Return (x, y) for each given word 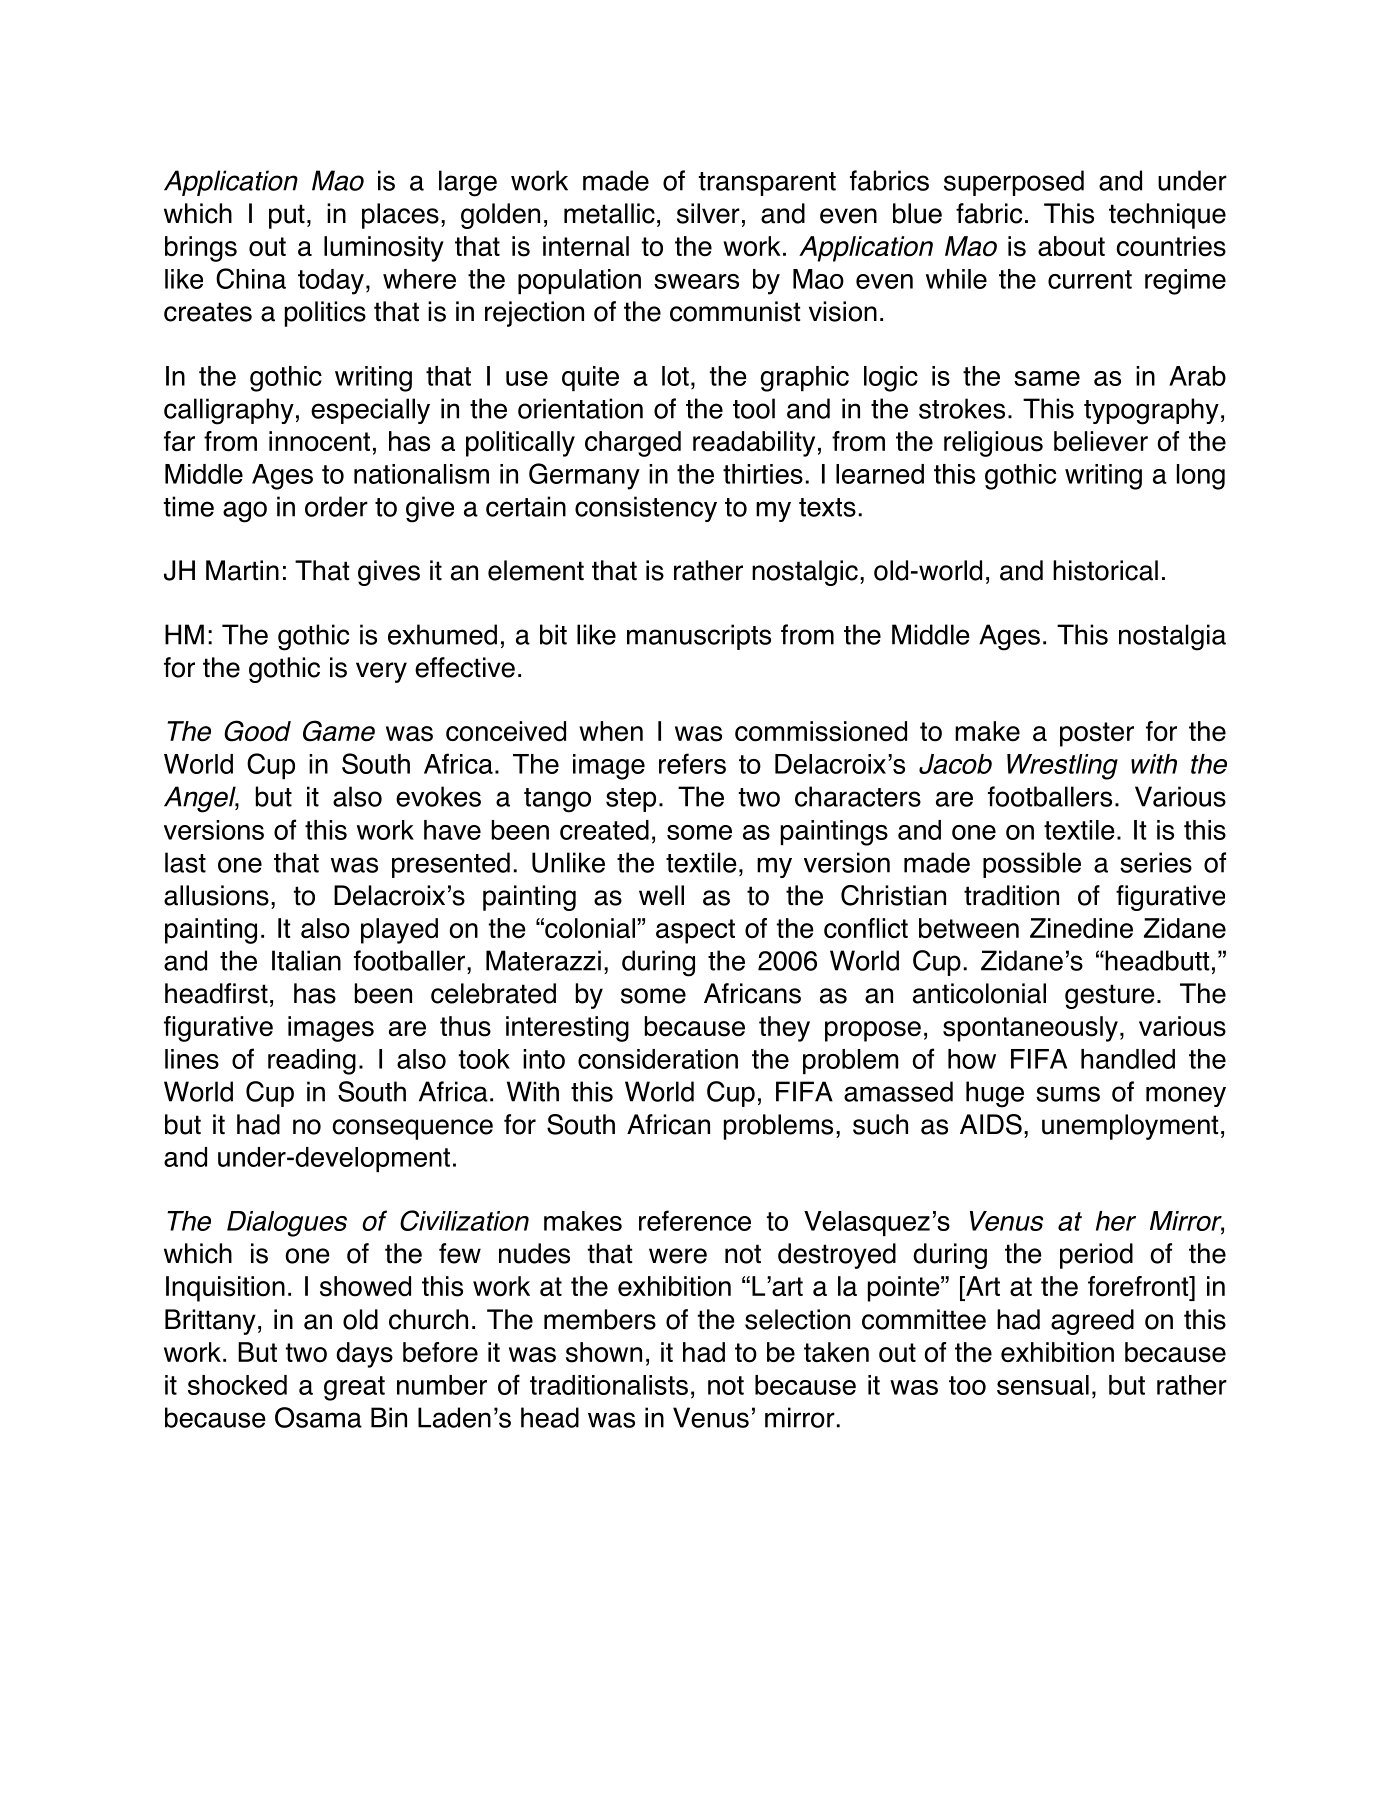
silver (708, 213)
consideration (658, 1059)
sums (1068, 1094)
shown (604, 1352)
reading (312, 1062)
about (1071, 246)
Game (339, 731)
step (631, 800)
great (354, 1388)
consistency (646, 509)
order (336, 506)
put (287, 216)
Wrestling (1062, 767)
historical (1105, 570)
